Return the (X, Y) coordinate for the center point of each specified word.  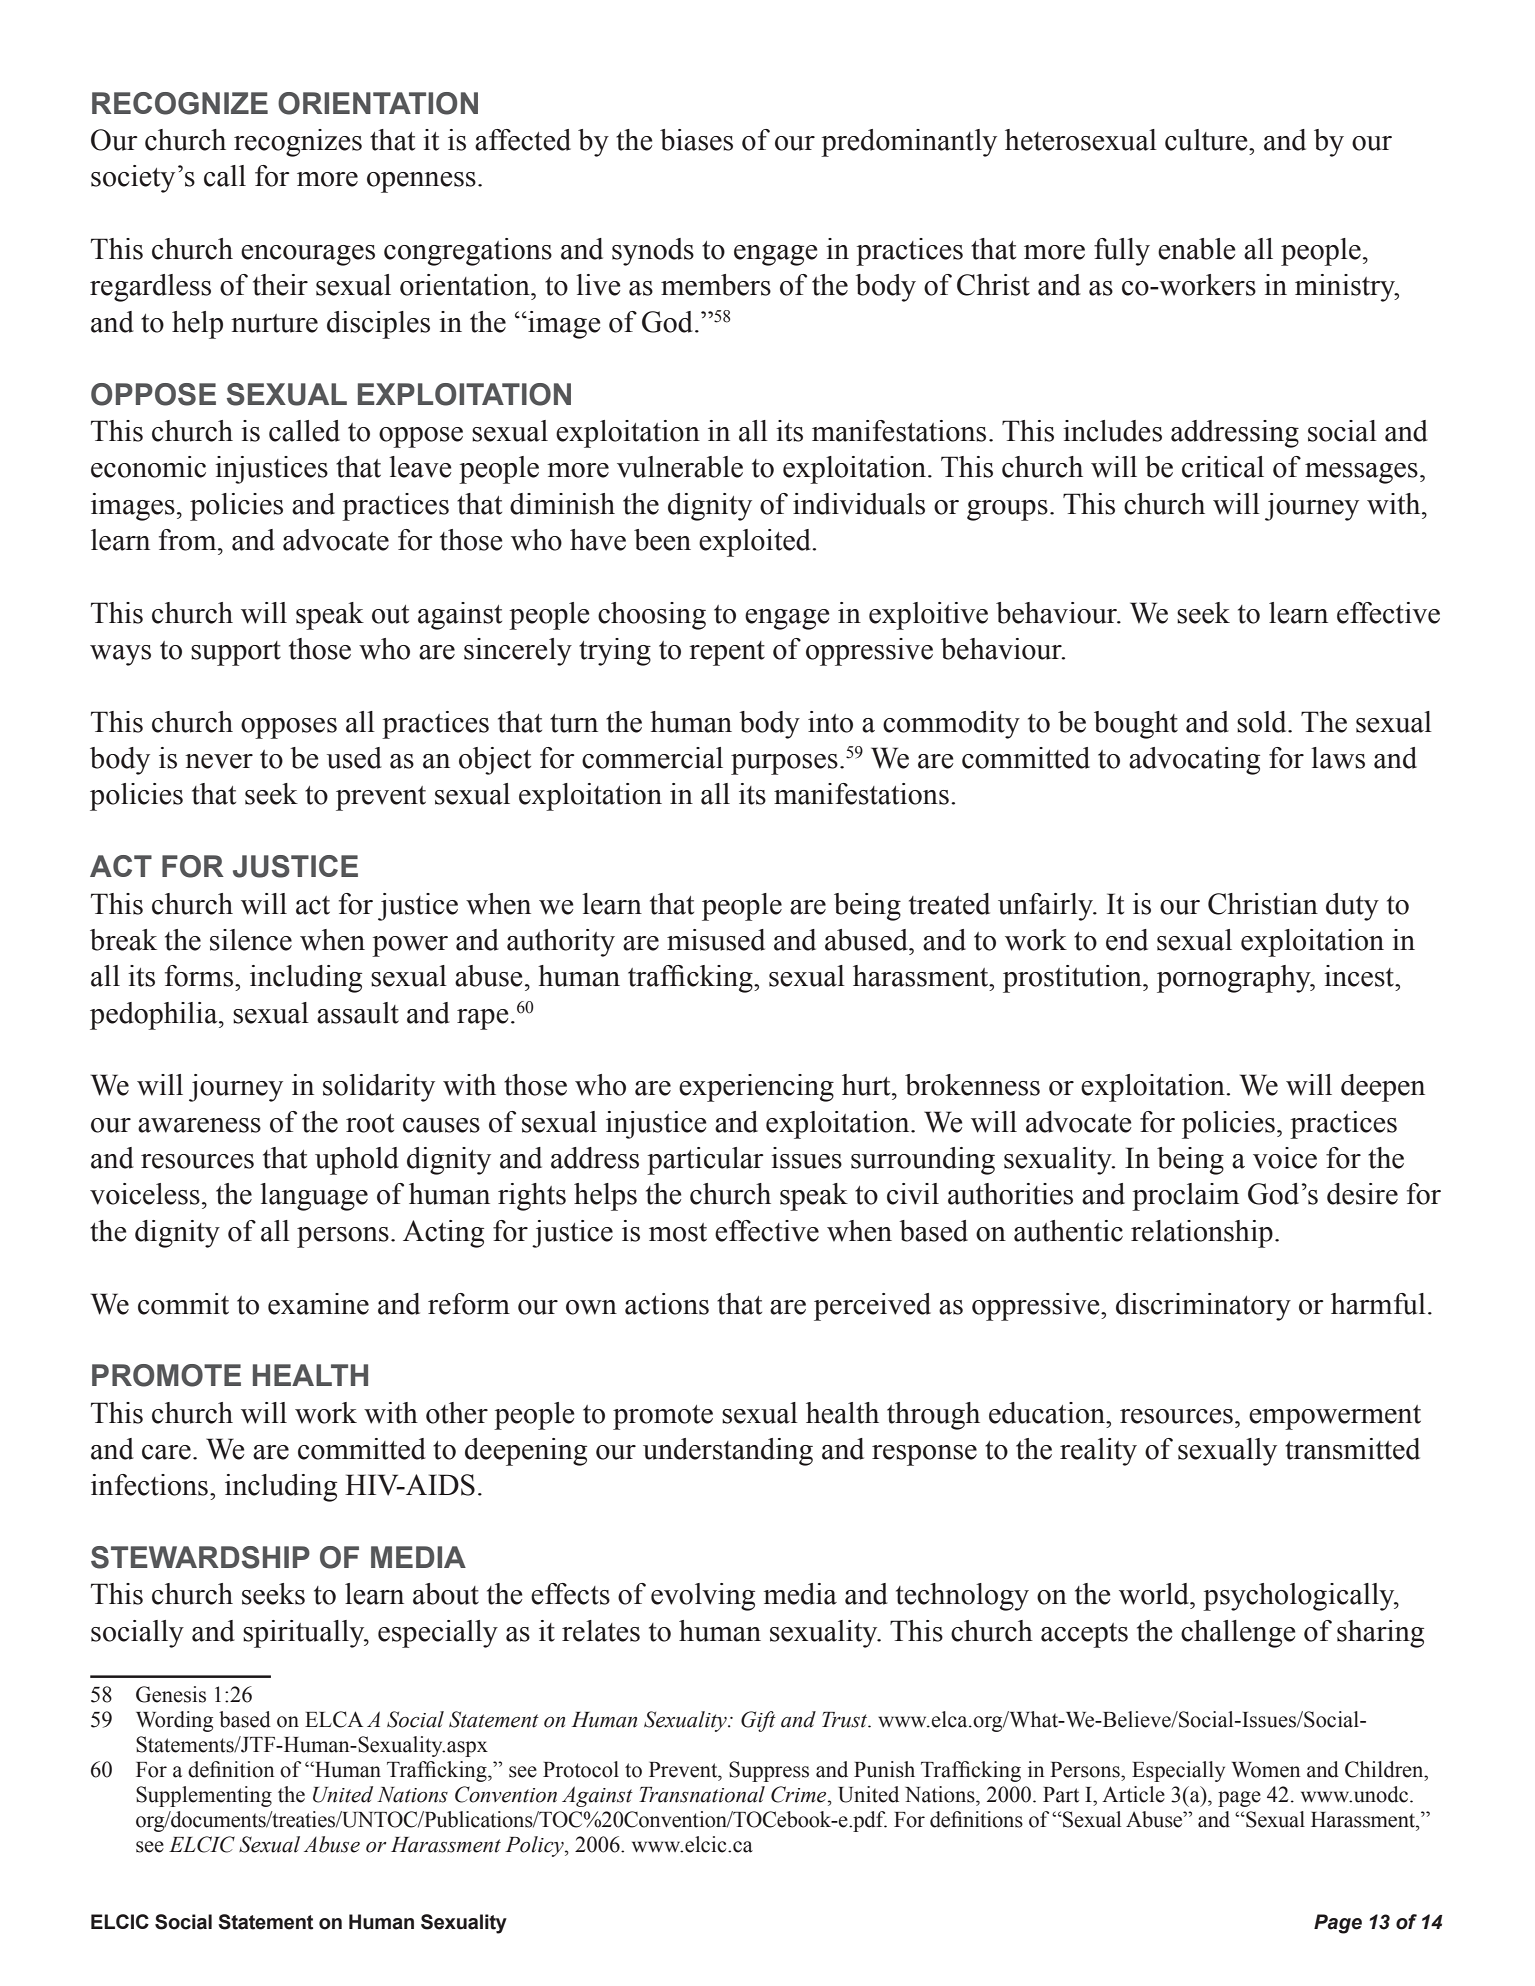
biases (696, 140)
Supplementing (204, 1796)
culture (1207, 140)
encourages (308, 255)
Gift (758, 1721)
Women (1266, 1770)
